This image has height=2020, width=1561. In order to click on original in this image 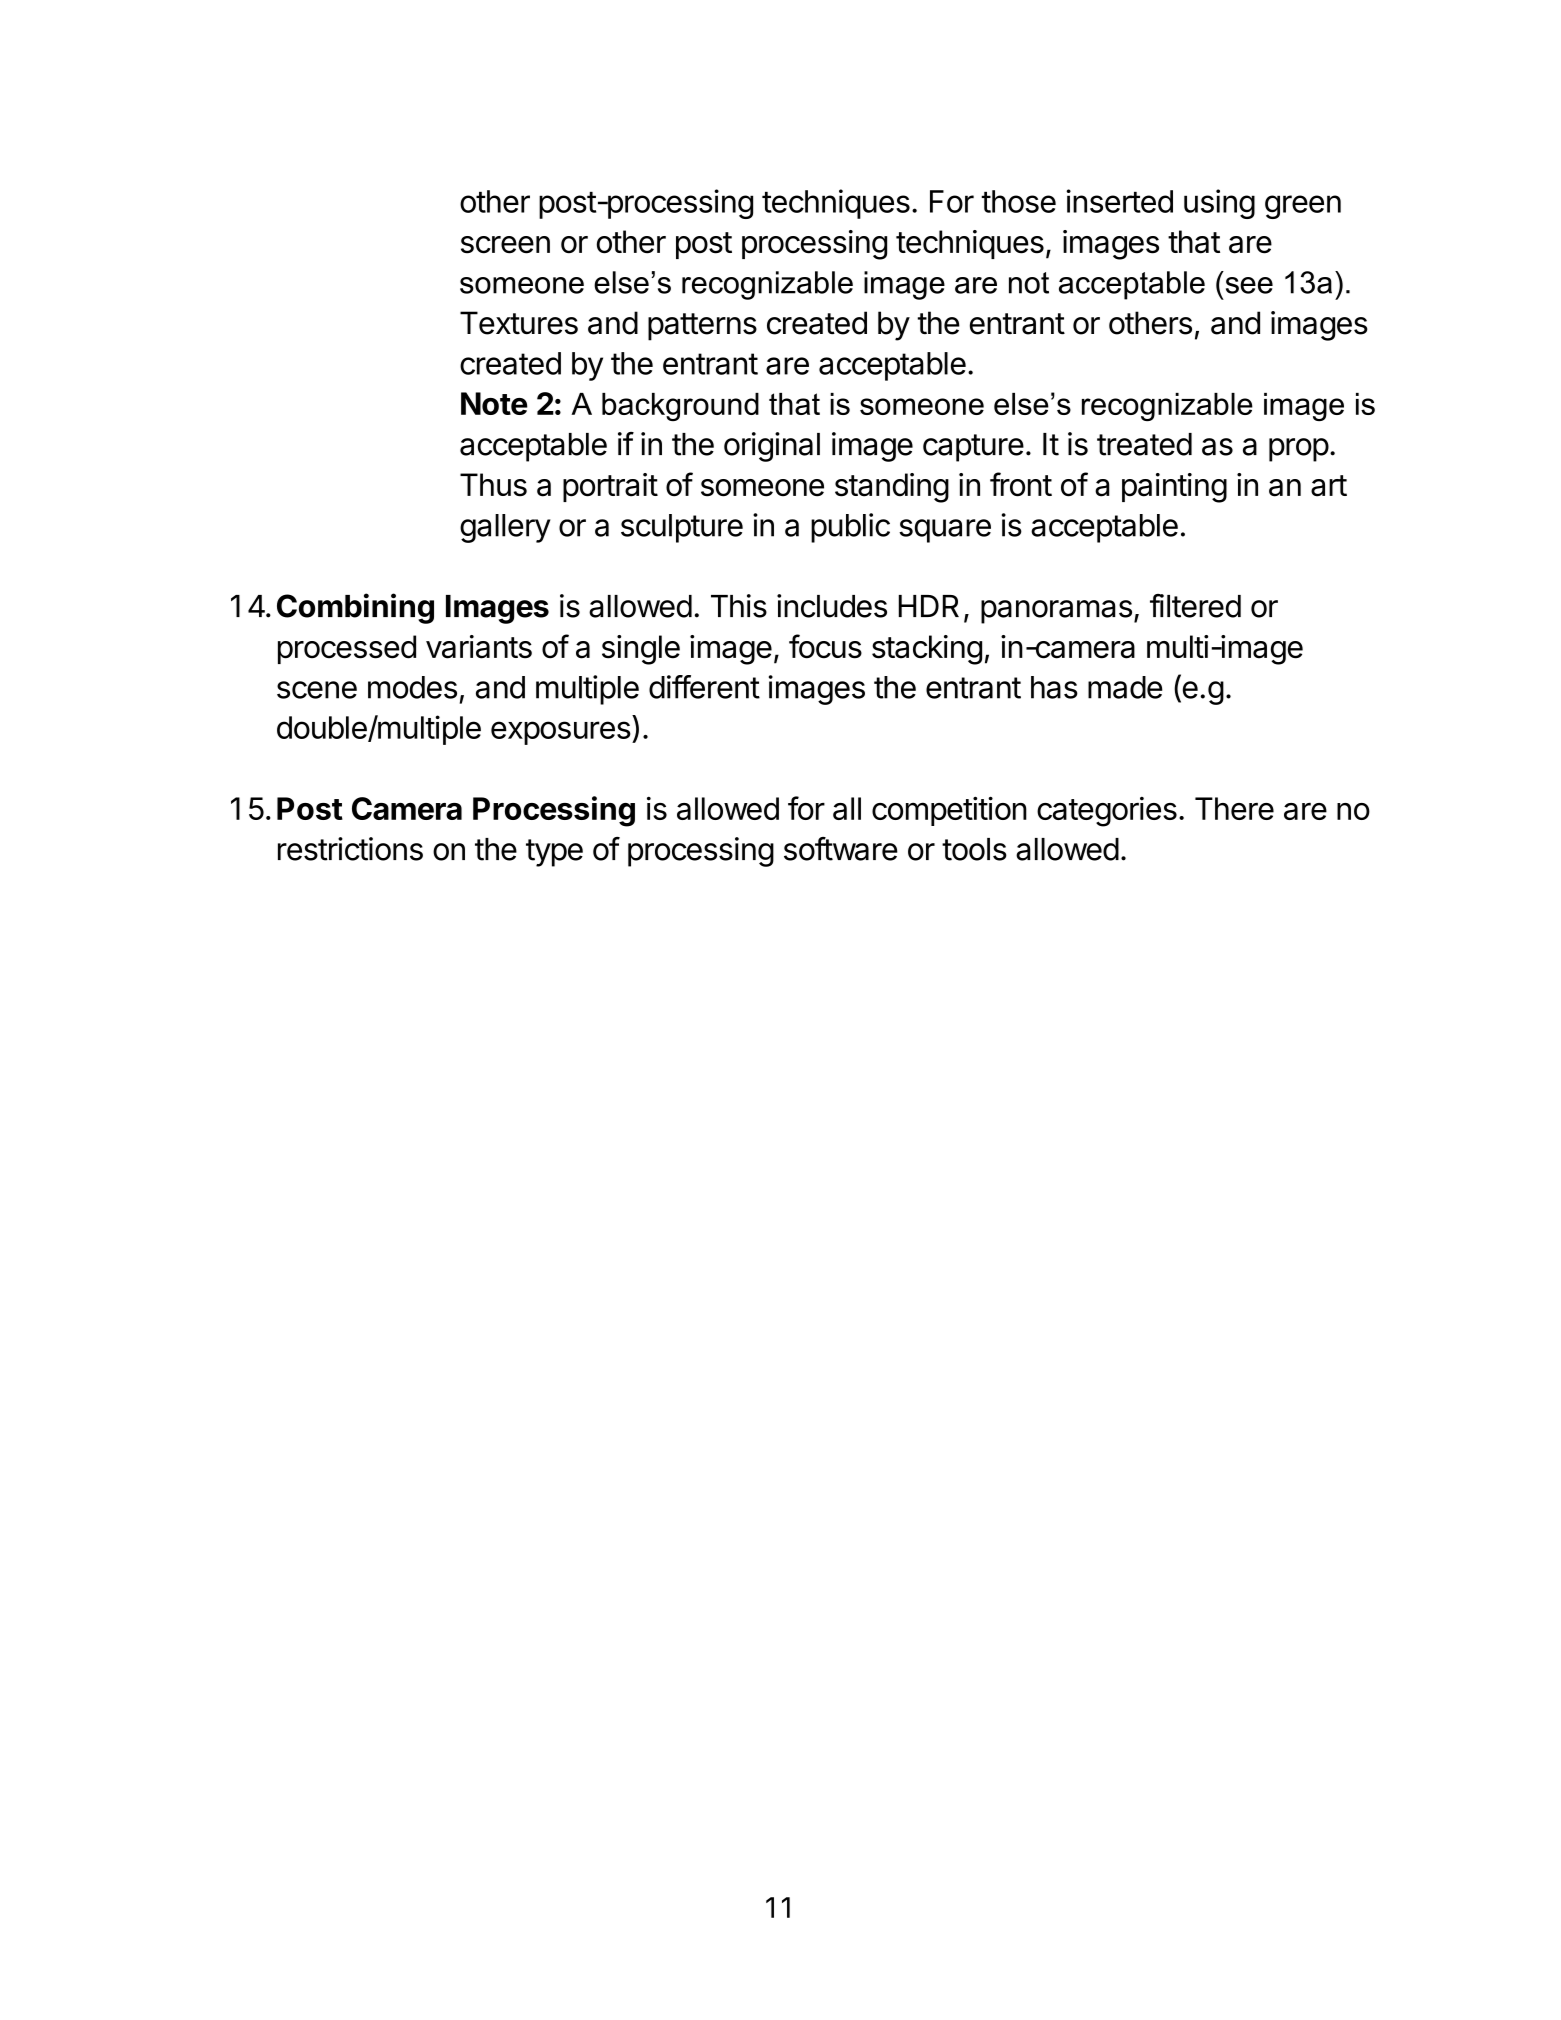, I will do `click(772, 447)`.
